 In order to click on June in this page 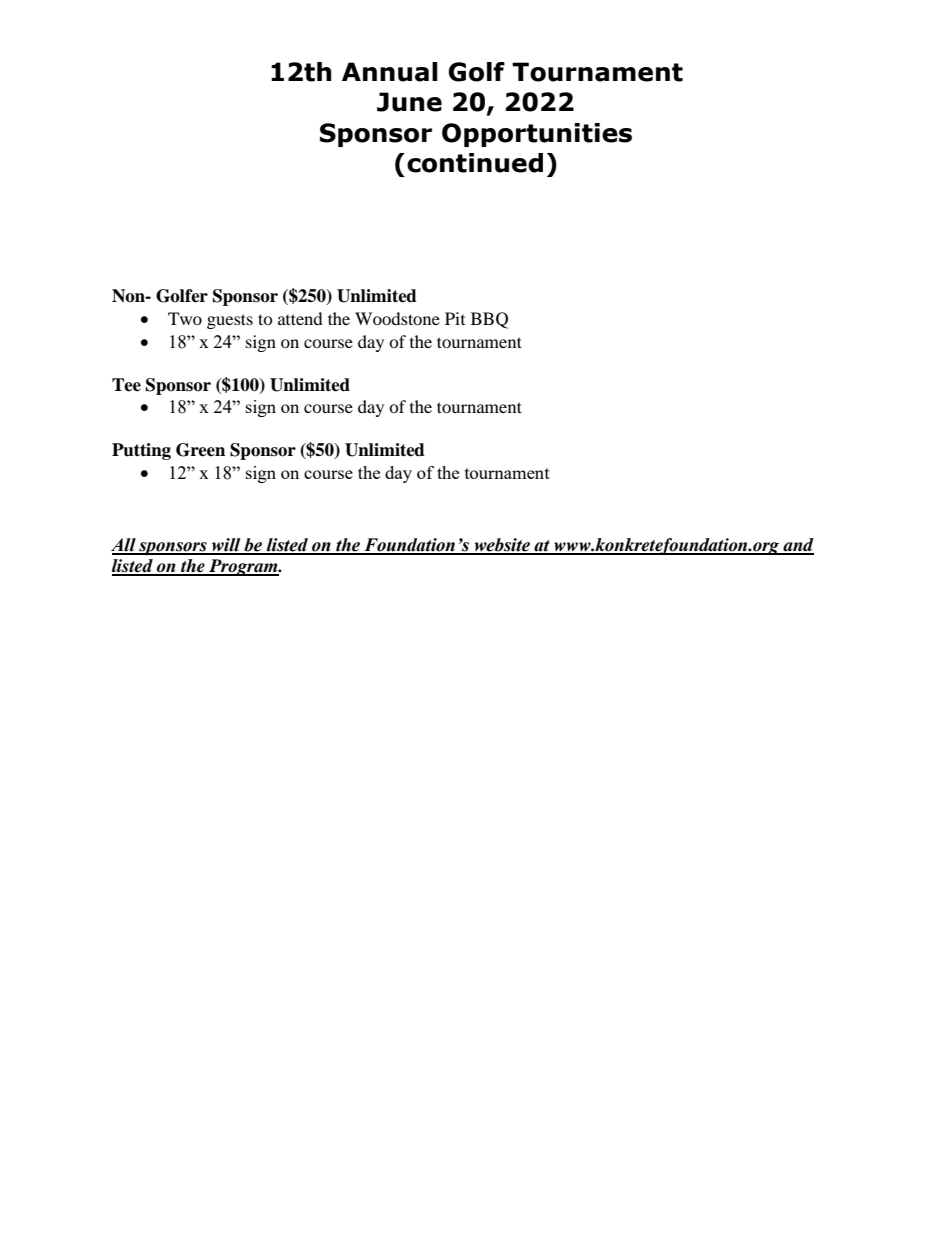, I will do `click(409, 102)`.
